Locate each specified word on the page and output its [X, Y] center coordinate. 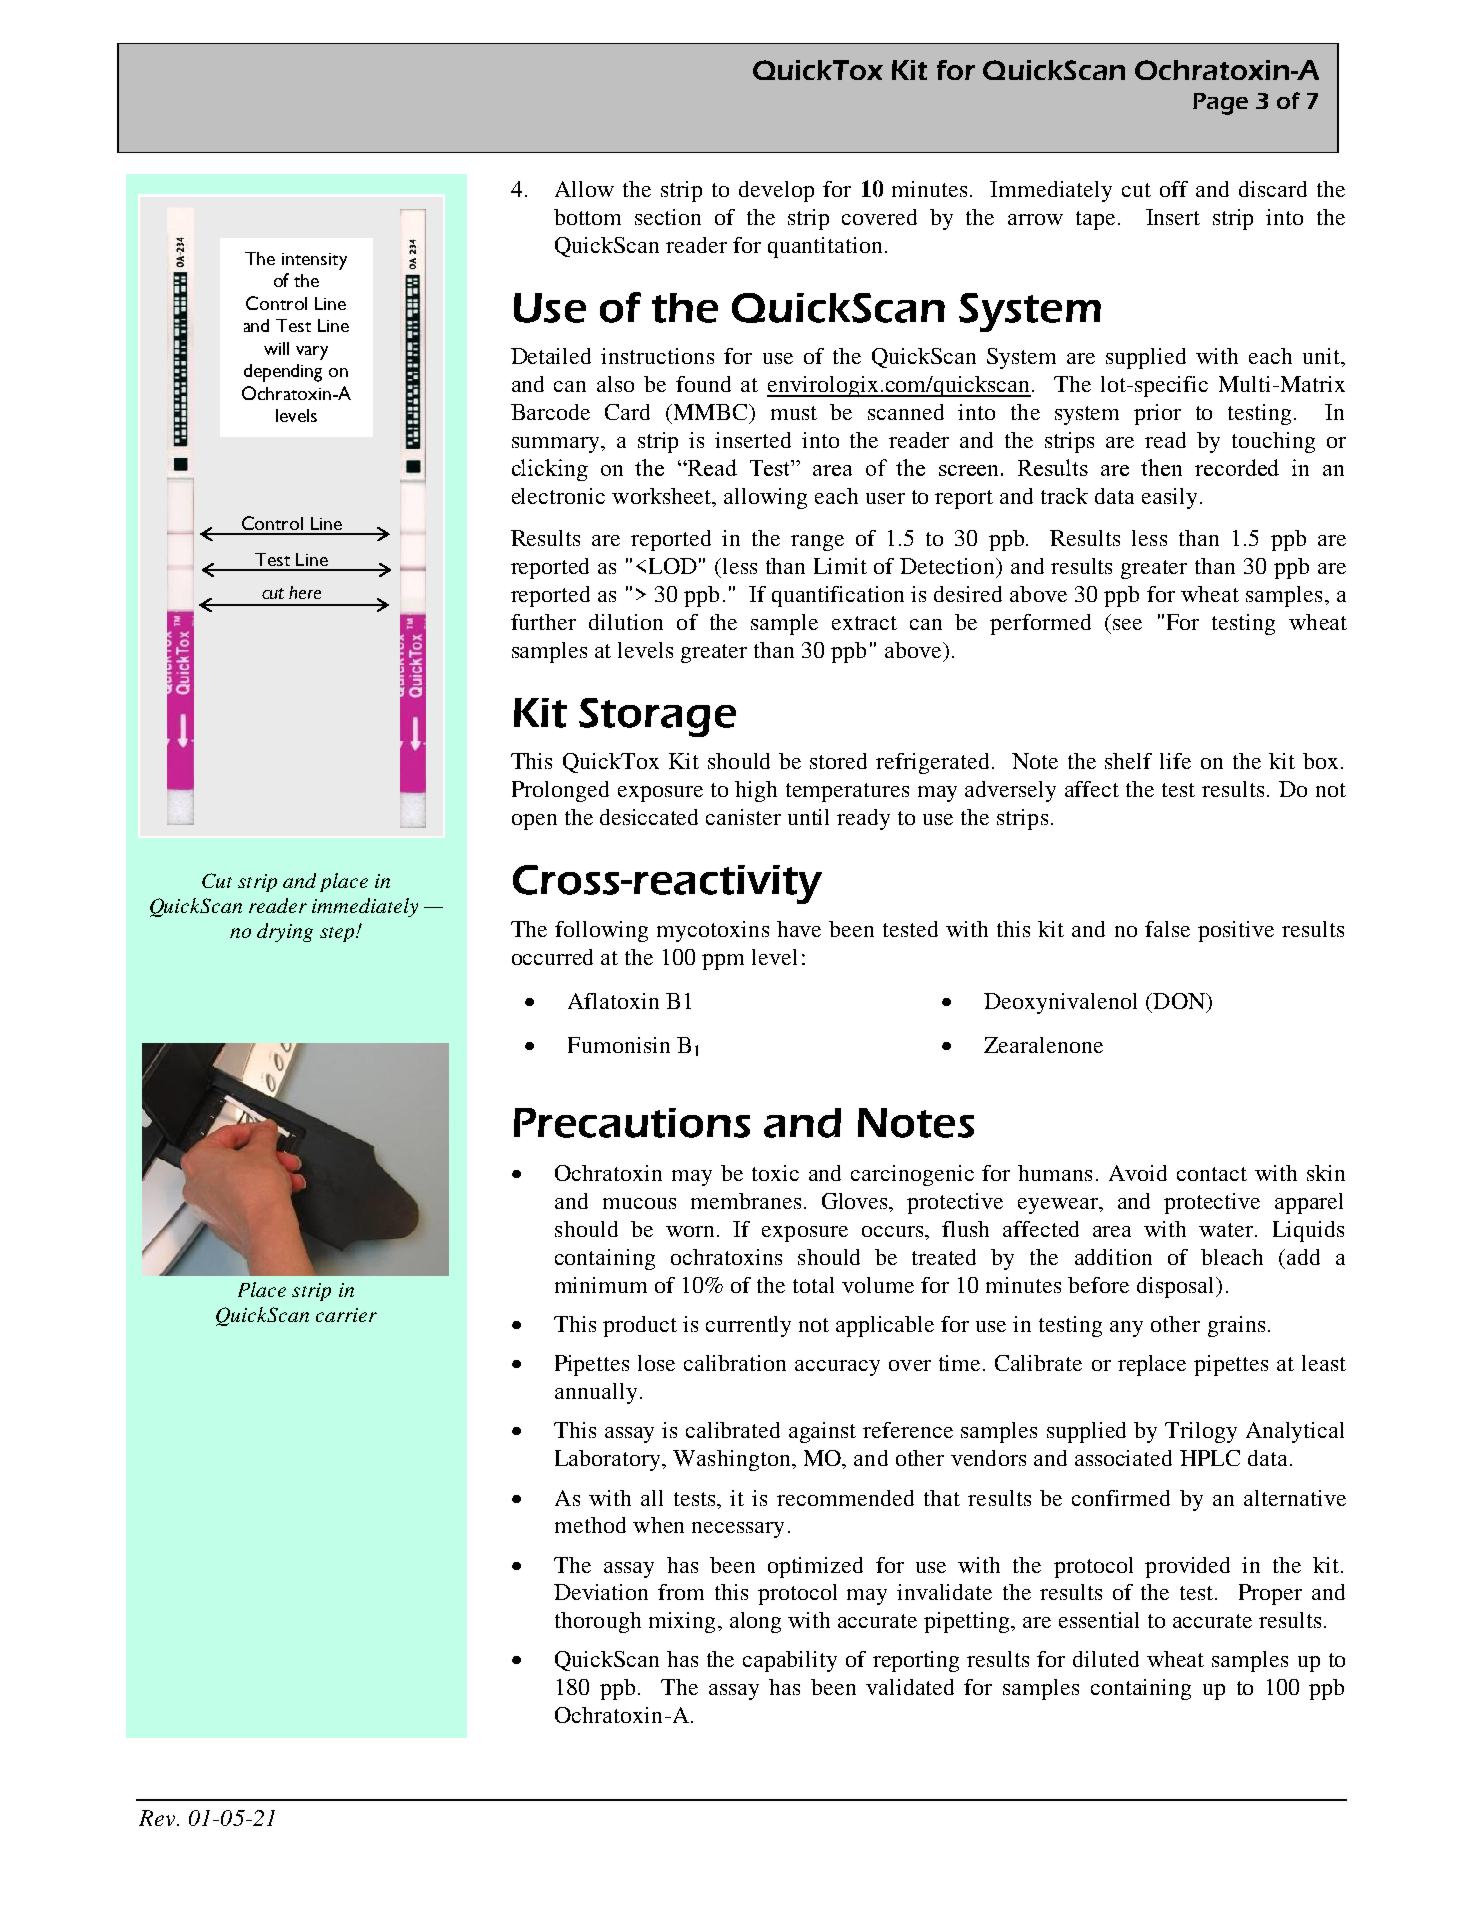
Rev [158, 1818]
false [1167, 929]
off [1174, 189]
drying [285, 932]
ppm [723, 962]
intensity [314, 261]
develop [776, 191]
